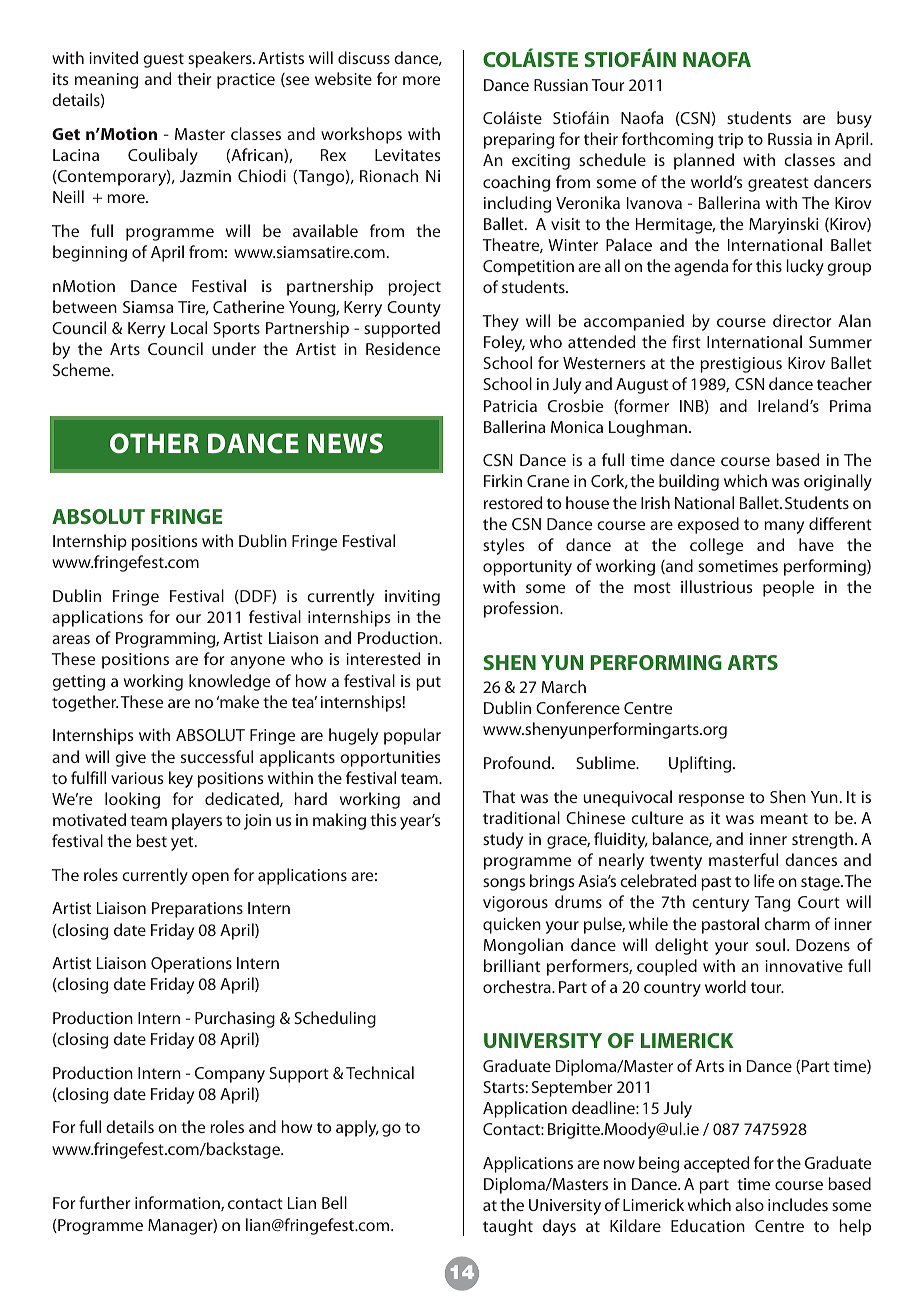  I want to click on trip, so click(730, 141).
